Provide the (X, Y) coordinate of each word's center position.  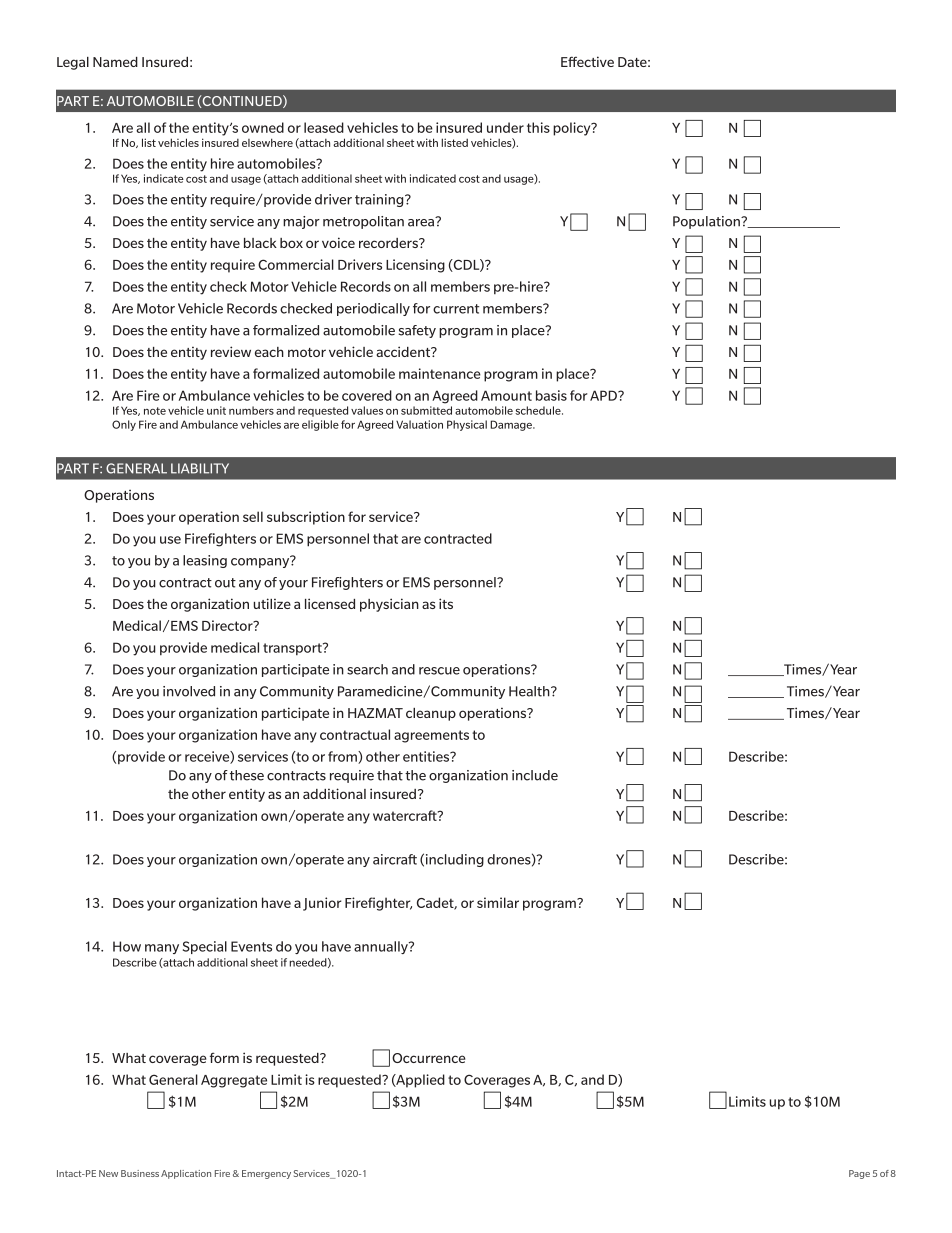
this (538, 127)
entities (427, 756)
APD (604, 395)
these (247, 775)
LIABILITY (200, 468)
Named (115, 62)
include (535, 775)
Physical (467, 425)
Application (186, 1174)
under (505, 127)
